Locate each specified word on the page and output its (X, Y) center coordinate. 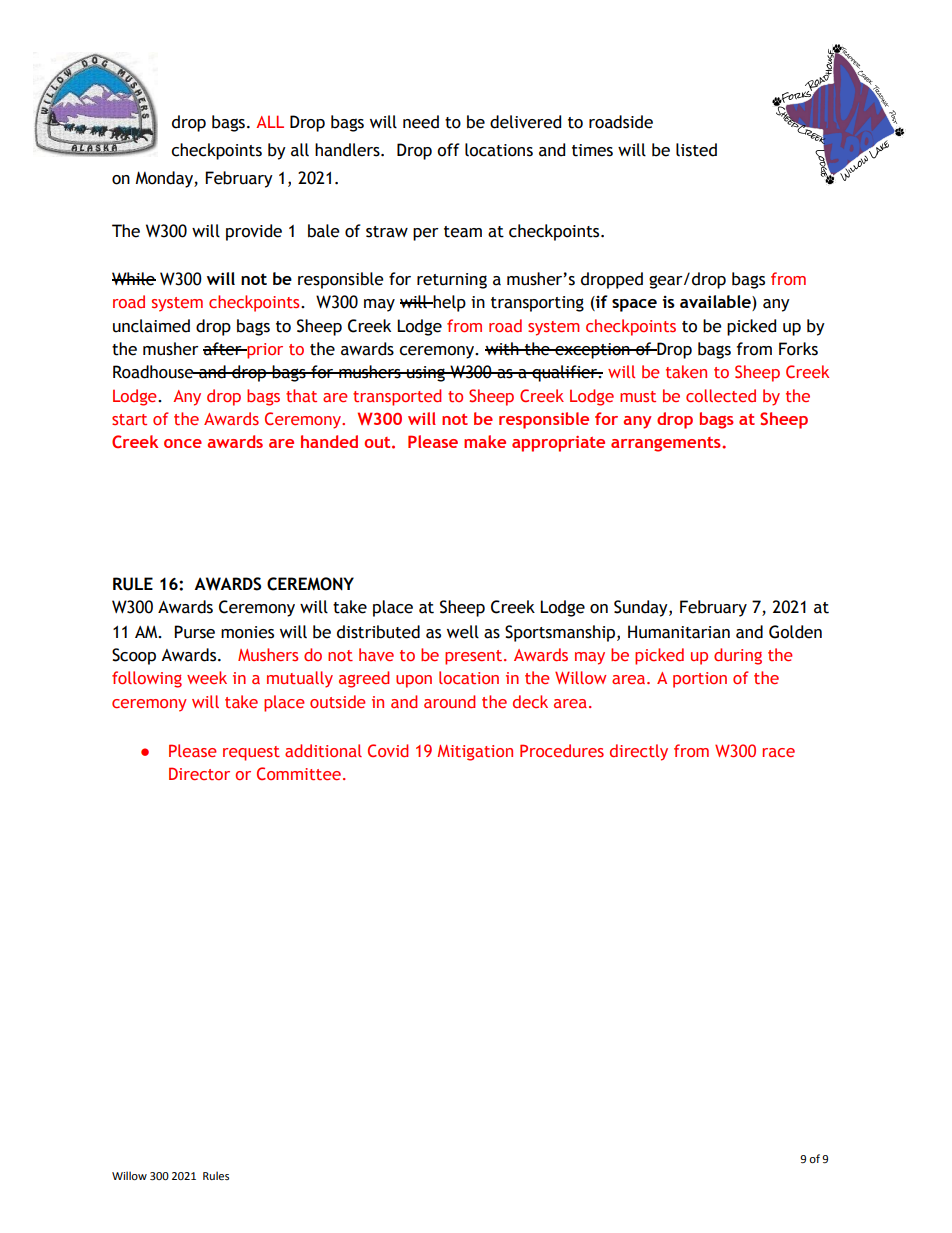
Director (199, 773)
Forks (798, 349)
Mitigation (475, 753)
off (448, 150)
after (223, 349)
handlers (348, 150)
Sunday (642, 608)
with (503, 349)
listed (696, 150)
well (463, 632)
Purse (194, 632)
